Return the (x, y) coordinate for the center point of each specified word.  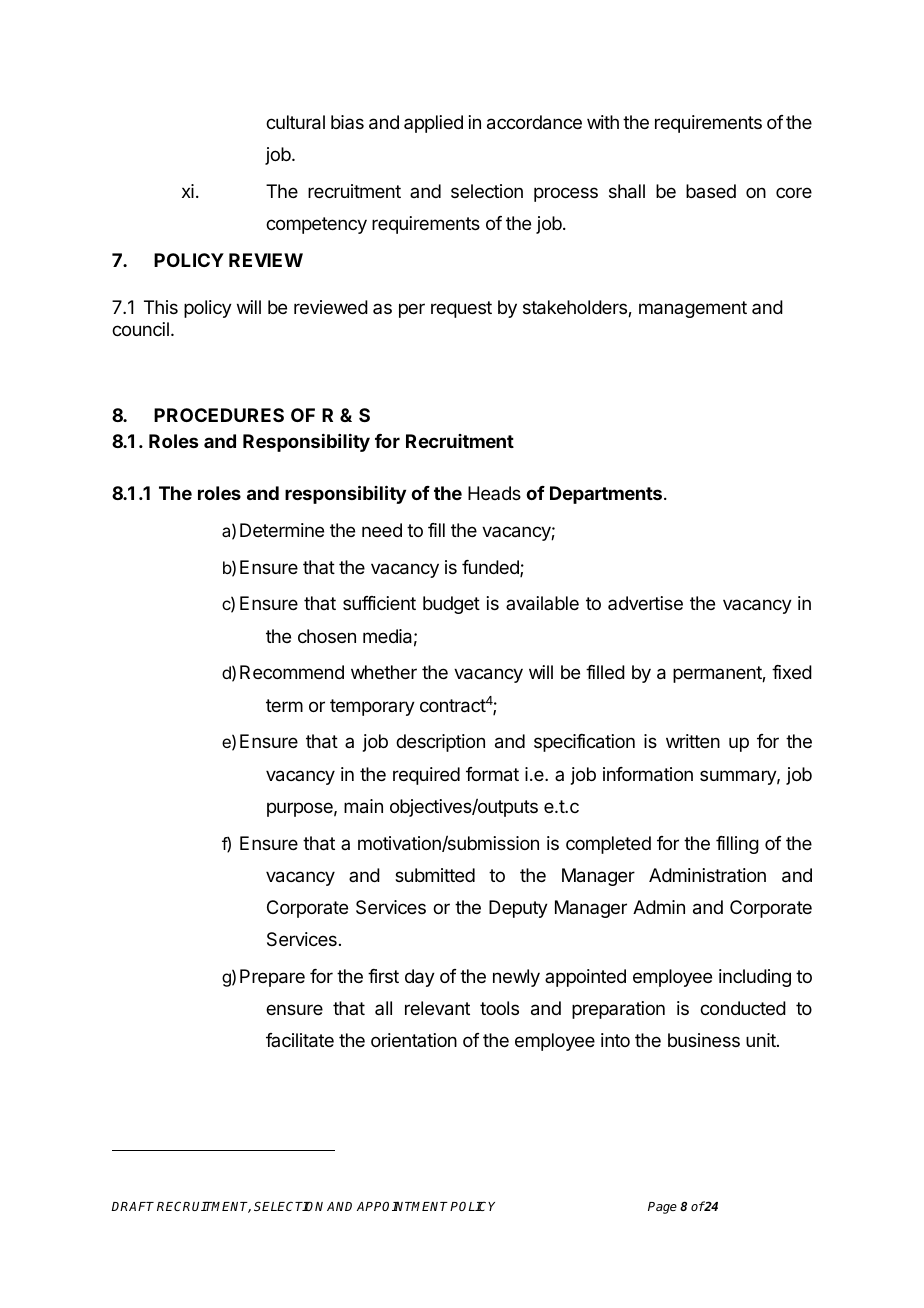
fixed (792, 672)
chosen (327, 636)
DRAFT (132, 1206)
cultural (295, 122)
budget (451, 605)
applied (433, 124)
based (711, 191)
